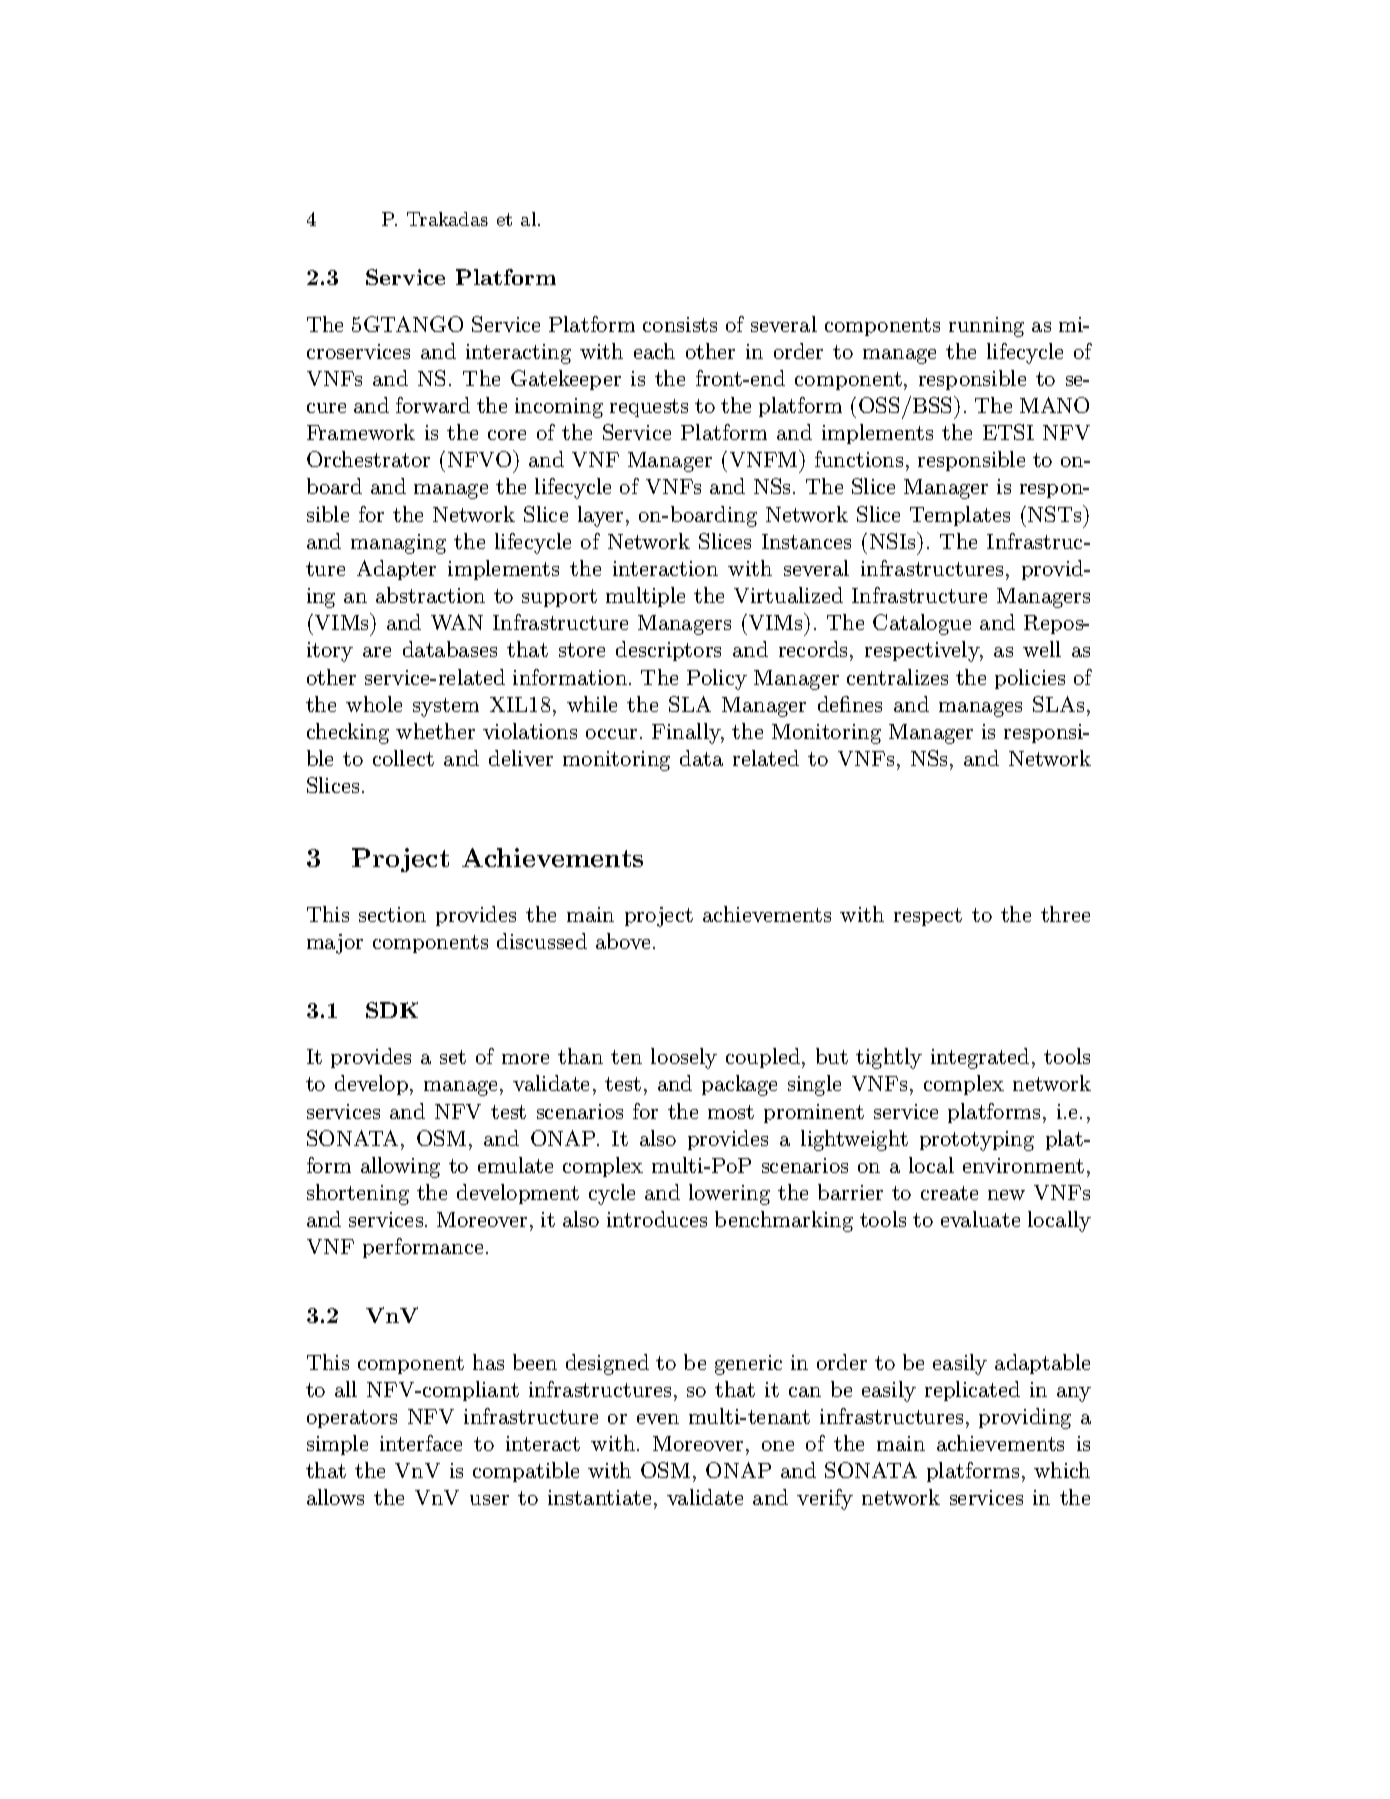 The width and height of the screenshot is (1390, 1799). What do you see at coordinates (986, 327) in the screenshot?
I see `running` at bounding box center [986, 327].
